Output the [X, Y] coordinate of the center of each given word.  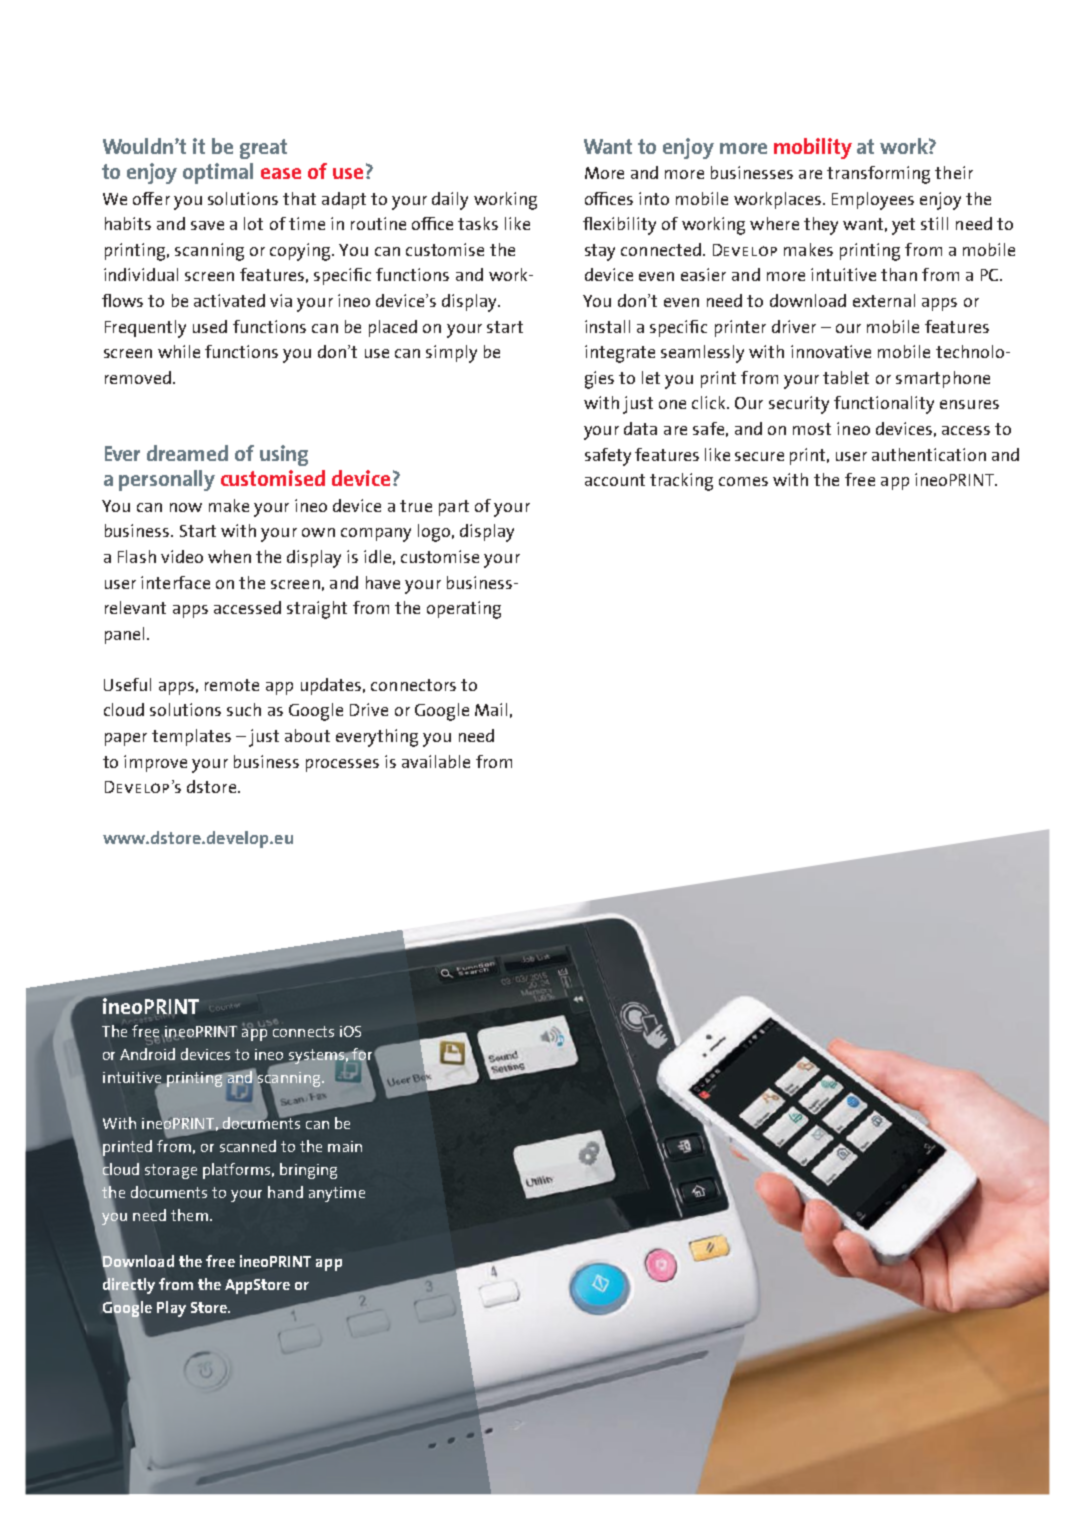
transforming [878, 175]
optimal [218, 173]
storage [171, 1171]
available [436, 761]
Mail [491, 709]
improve [155, 763]
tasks [478, 223]
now [186, 507]
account [615, 480]
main [345, 1146]
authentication [929, 454]
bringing [308, 1171]
